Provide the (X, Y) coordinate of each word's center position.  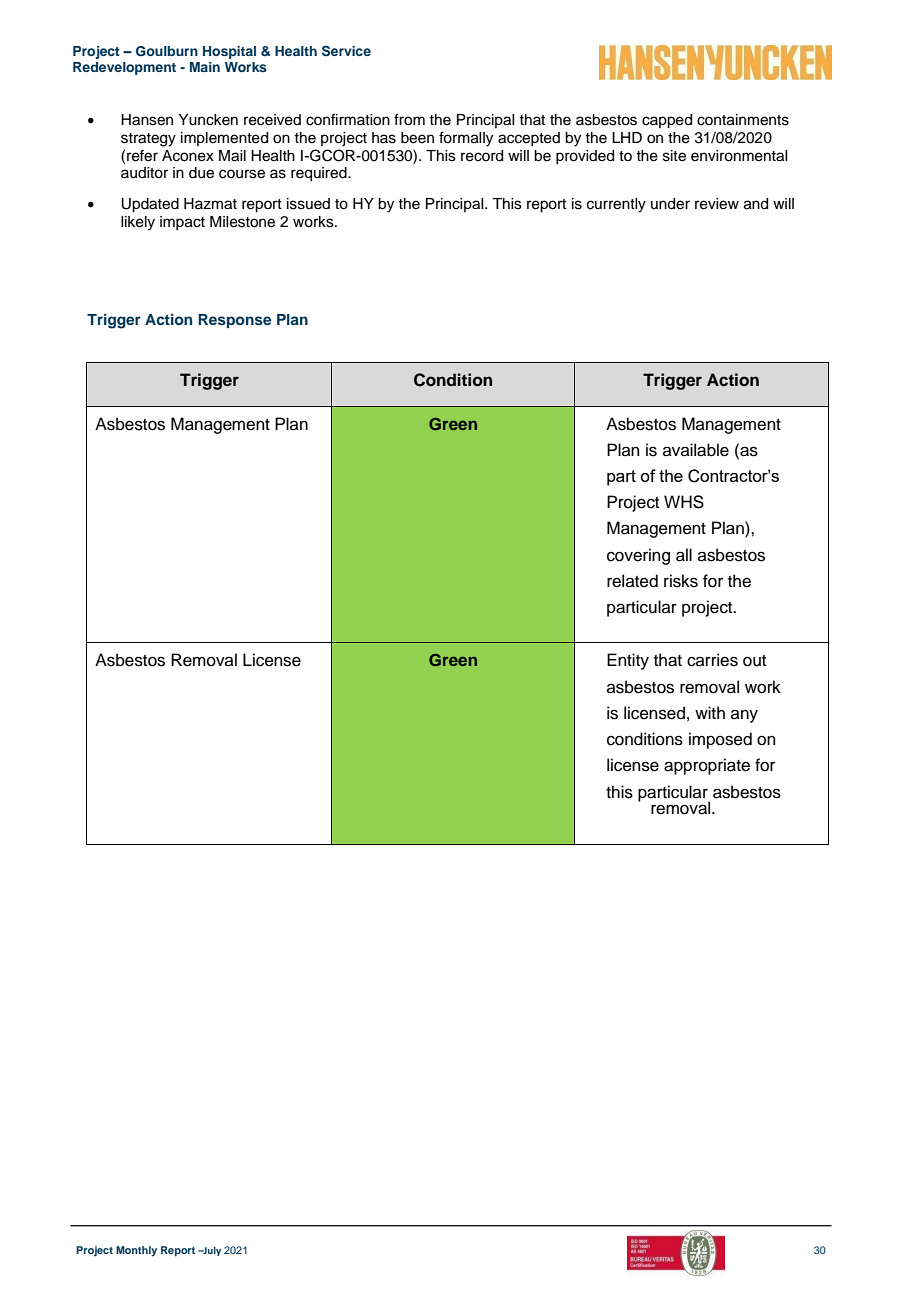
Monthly (136, 1251)
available (696, 450)
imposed (720, 740)
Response (234, 321)
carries (712, 660)
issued (308, 204)
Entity (628, 661)
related (632, 581)
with (710, 712)
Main (205, 67)
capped (667, 121)
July (211, 1251)
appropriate (707, 766)
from (409, 119)
